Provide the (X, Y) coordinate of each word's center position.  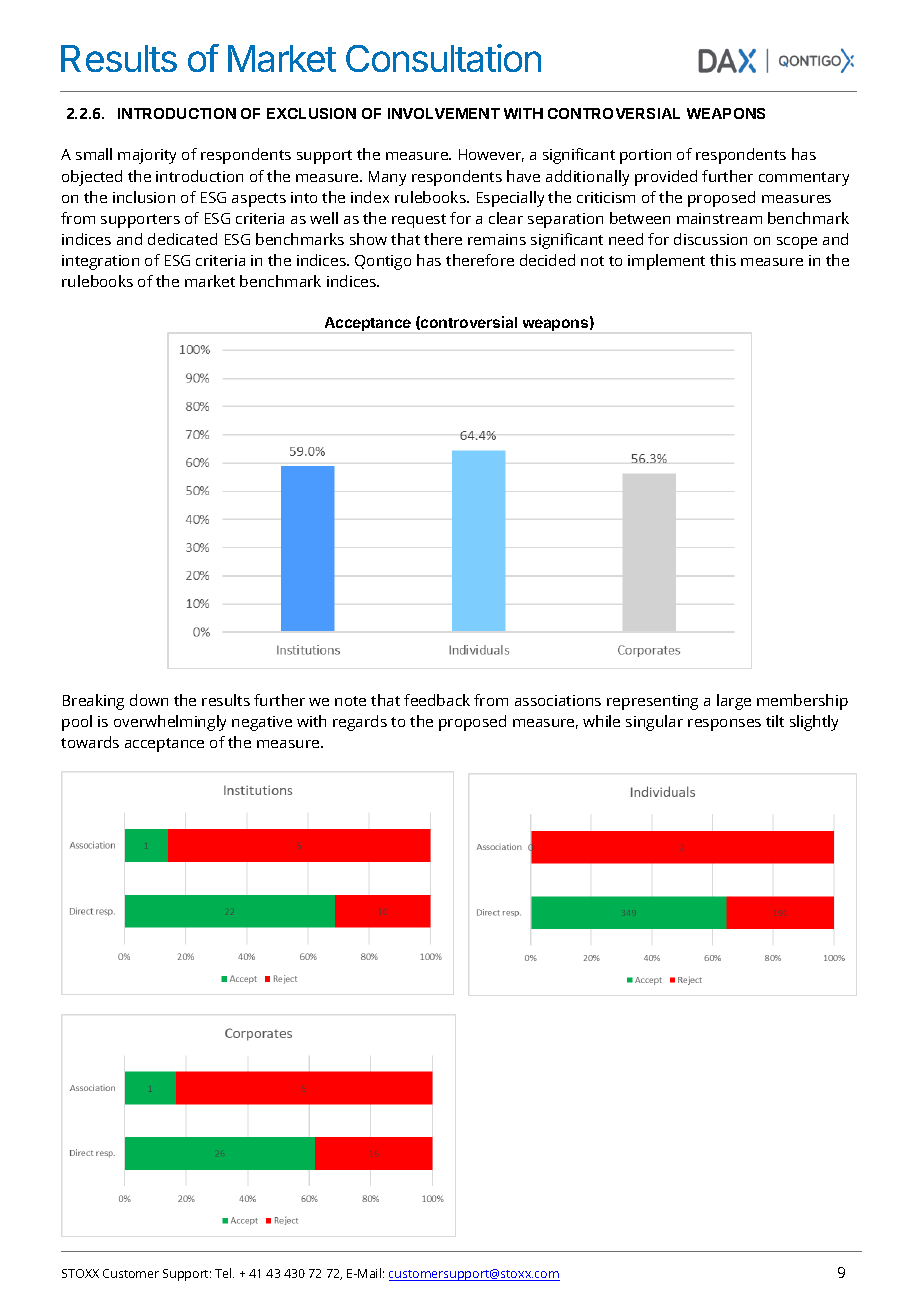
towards (90, 742)
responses (724, 725)
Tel (224, 1273)
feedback (437, 700)
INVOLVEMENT (444, 113)
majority (147, 156)
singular (654, 723)
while (601, 721)
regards (360, 723)
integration (100, 262)
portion (645, 156)
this (723, 260)
